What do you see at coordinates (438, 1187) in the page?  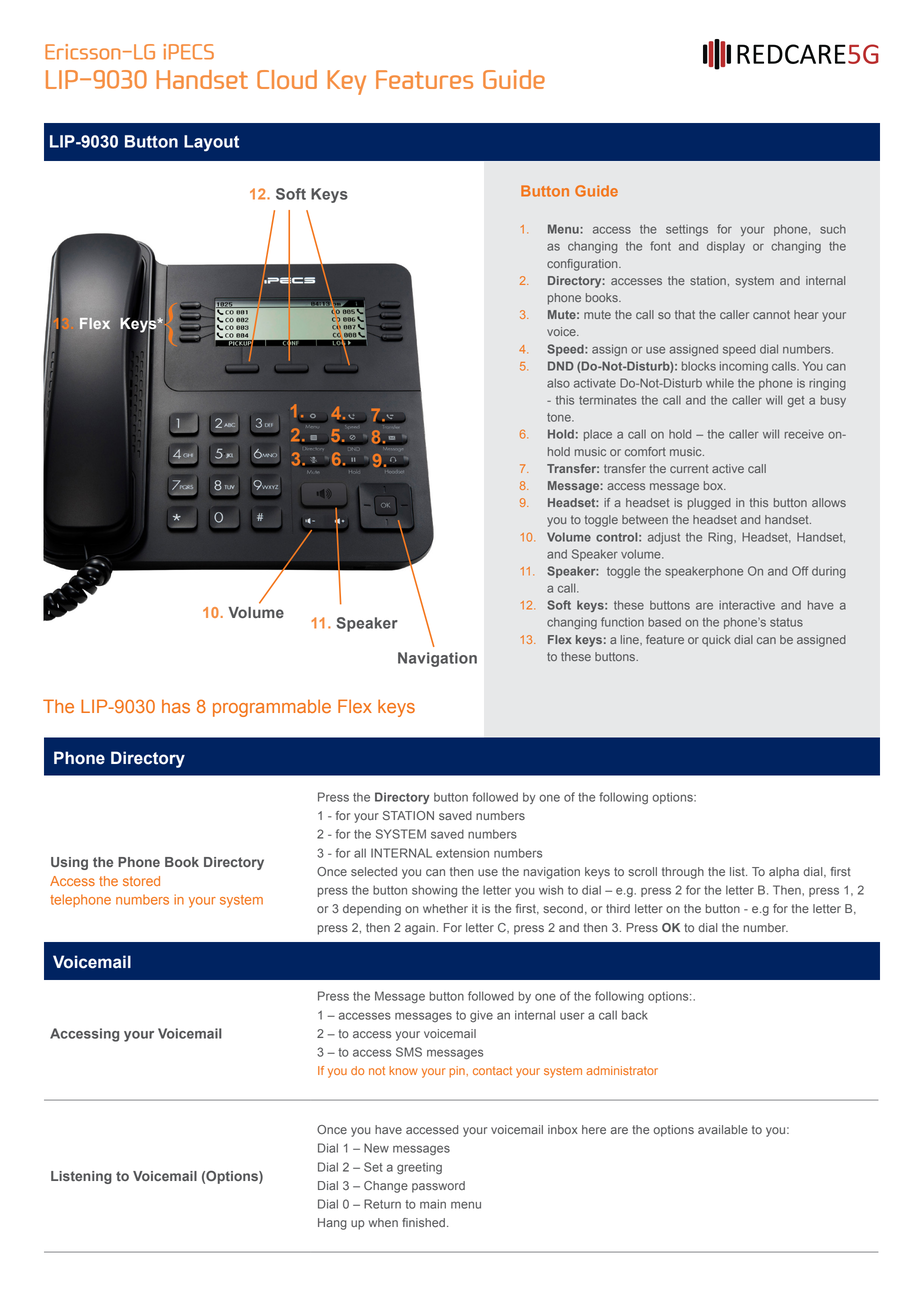 I see `password` at bounding box center [438, 1187].
